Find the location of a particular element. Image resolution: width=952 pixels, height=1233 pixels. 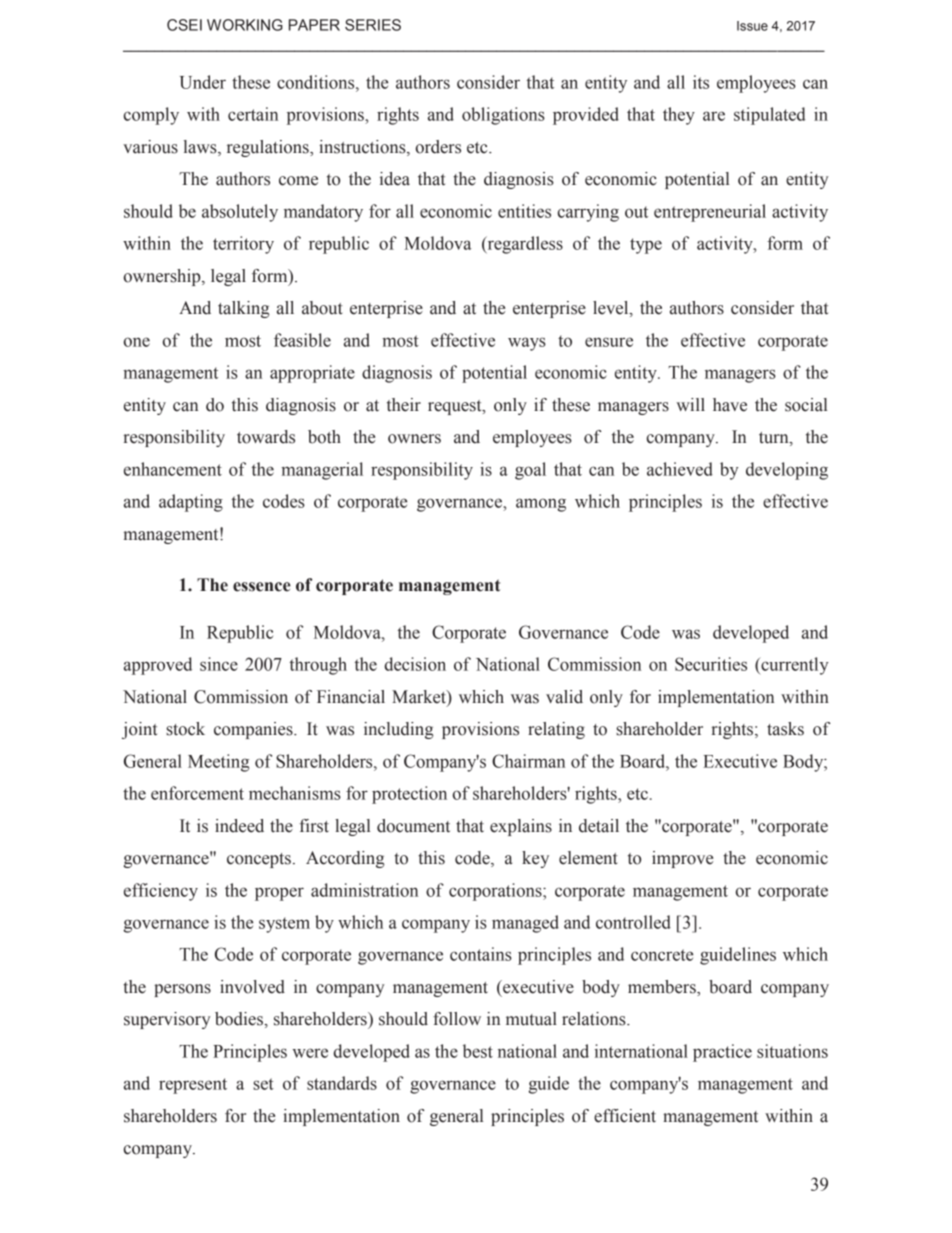

represent is located at coordinates (193, 1086).
